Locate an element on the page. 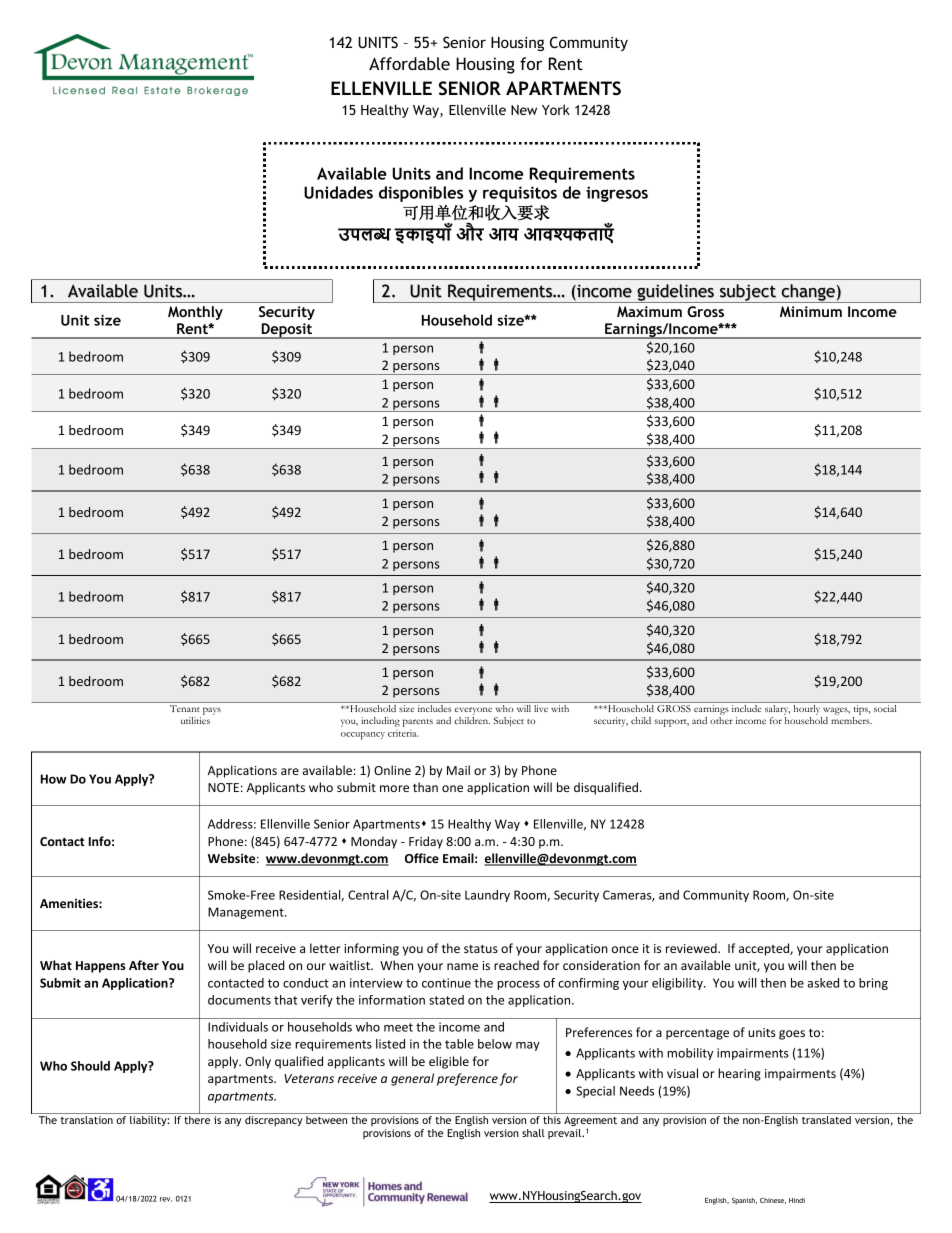 The height and width of the image is (1233, 952). shall is located at coordinates (533, 1133).
